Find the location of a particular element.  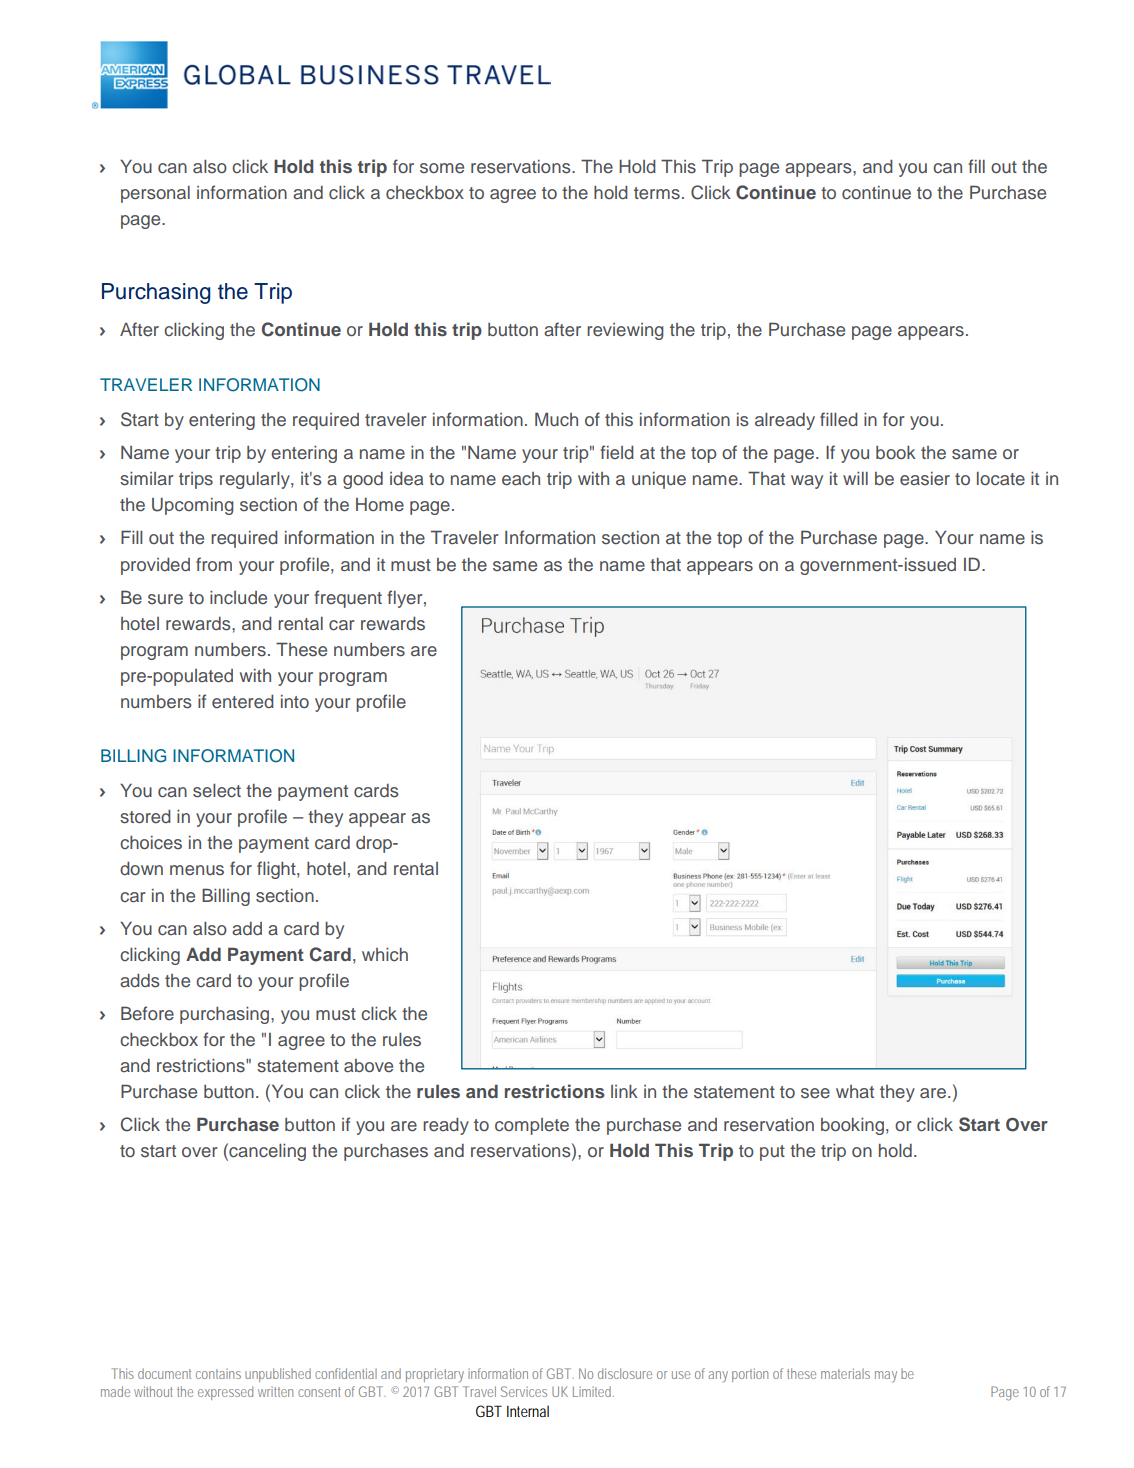

select is located at coordinates (217, 791).
